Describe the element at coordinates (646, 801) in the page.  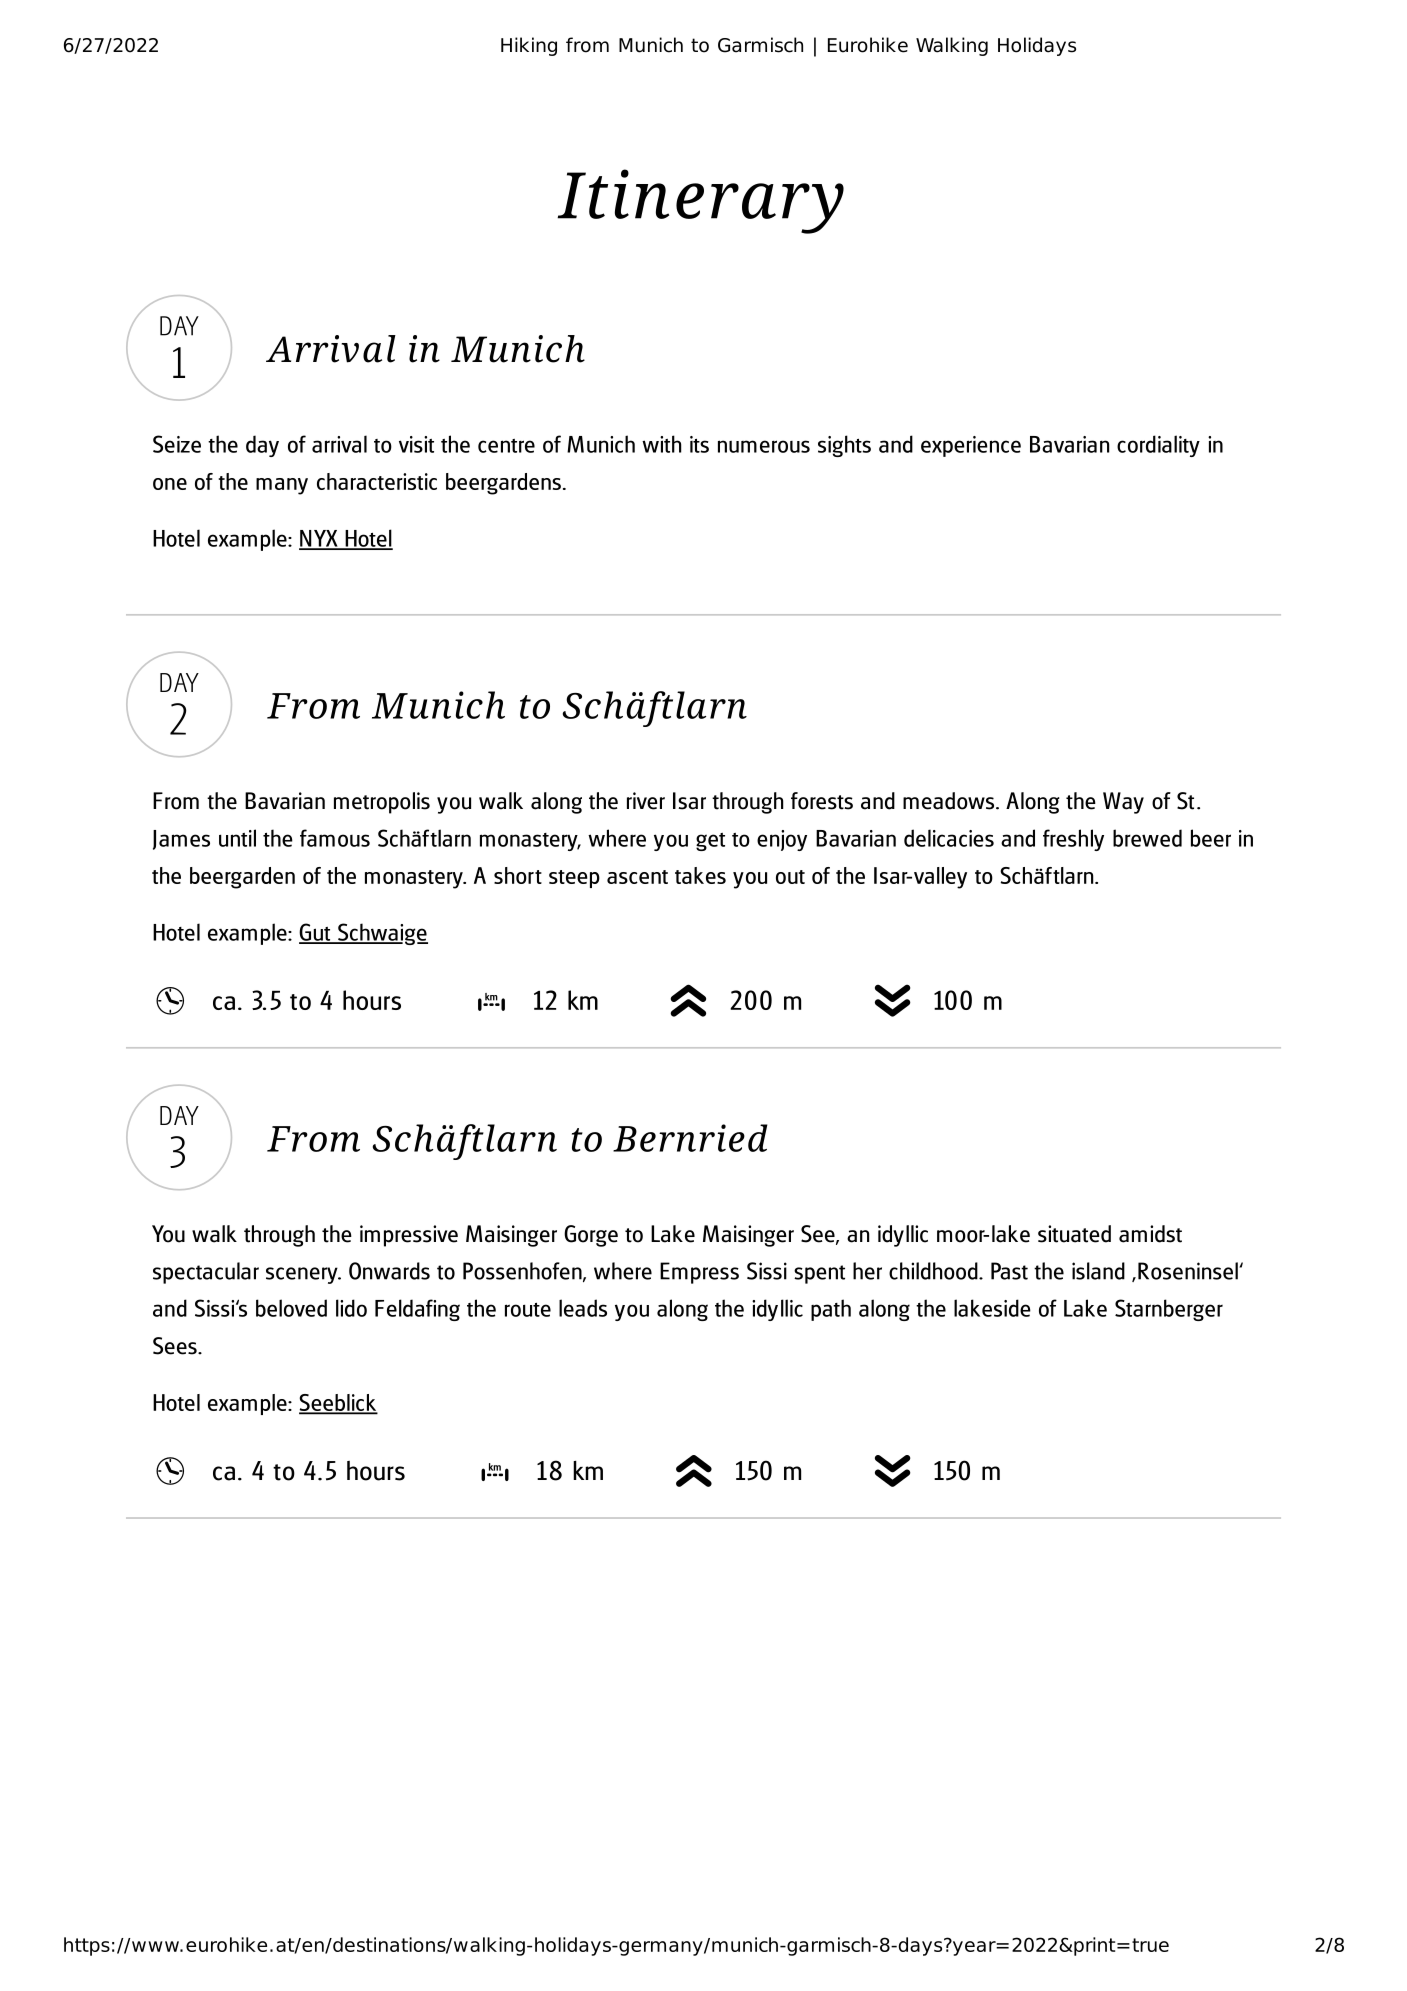
I see `river` at that location.
